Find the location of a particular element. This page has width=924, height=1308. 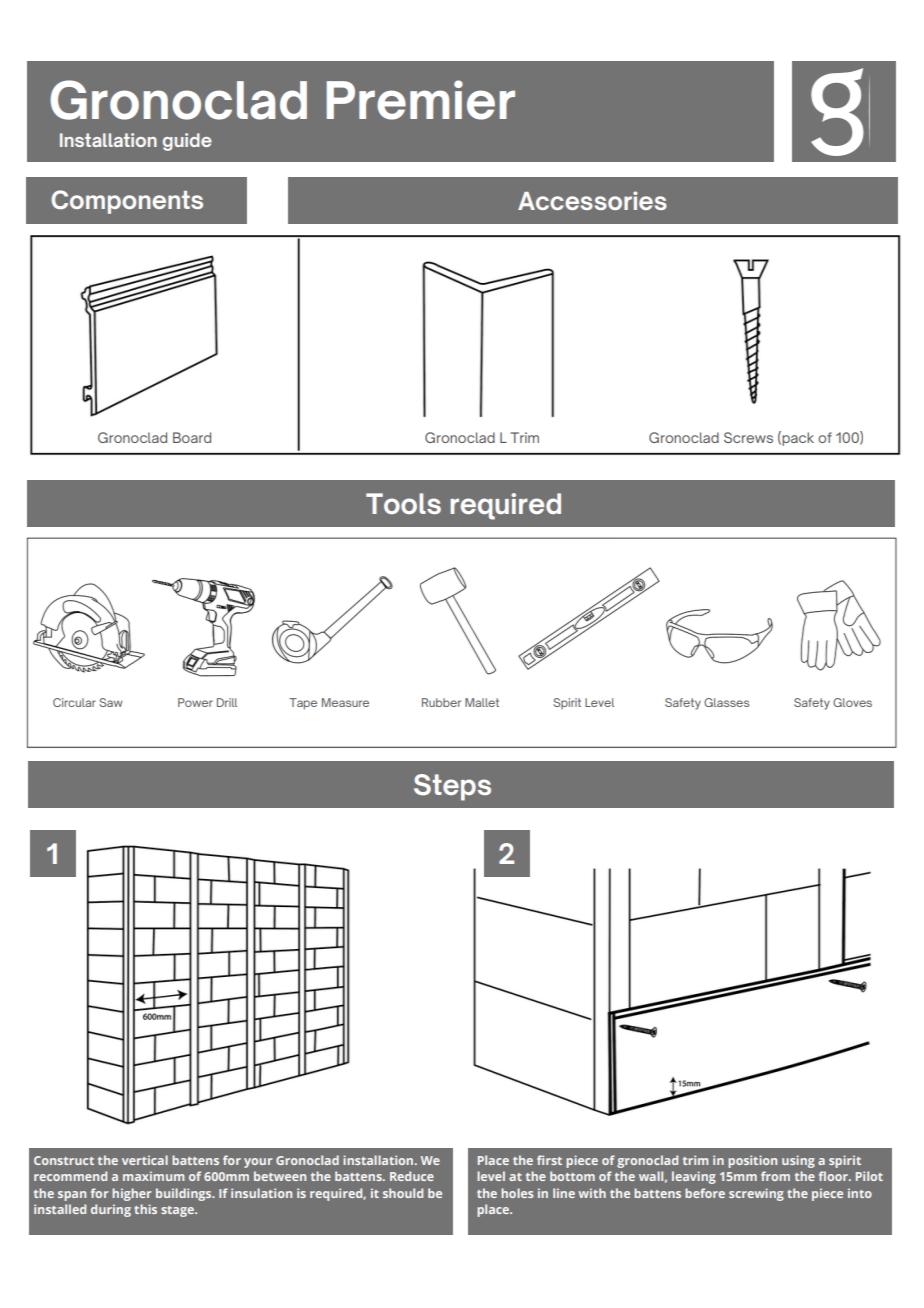

Power is located at coordinates (195, 702).
